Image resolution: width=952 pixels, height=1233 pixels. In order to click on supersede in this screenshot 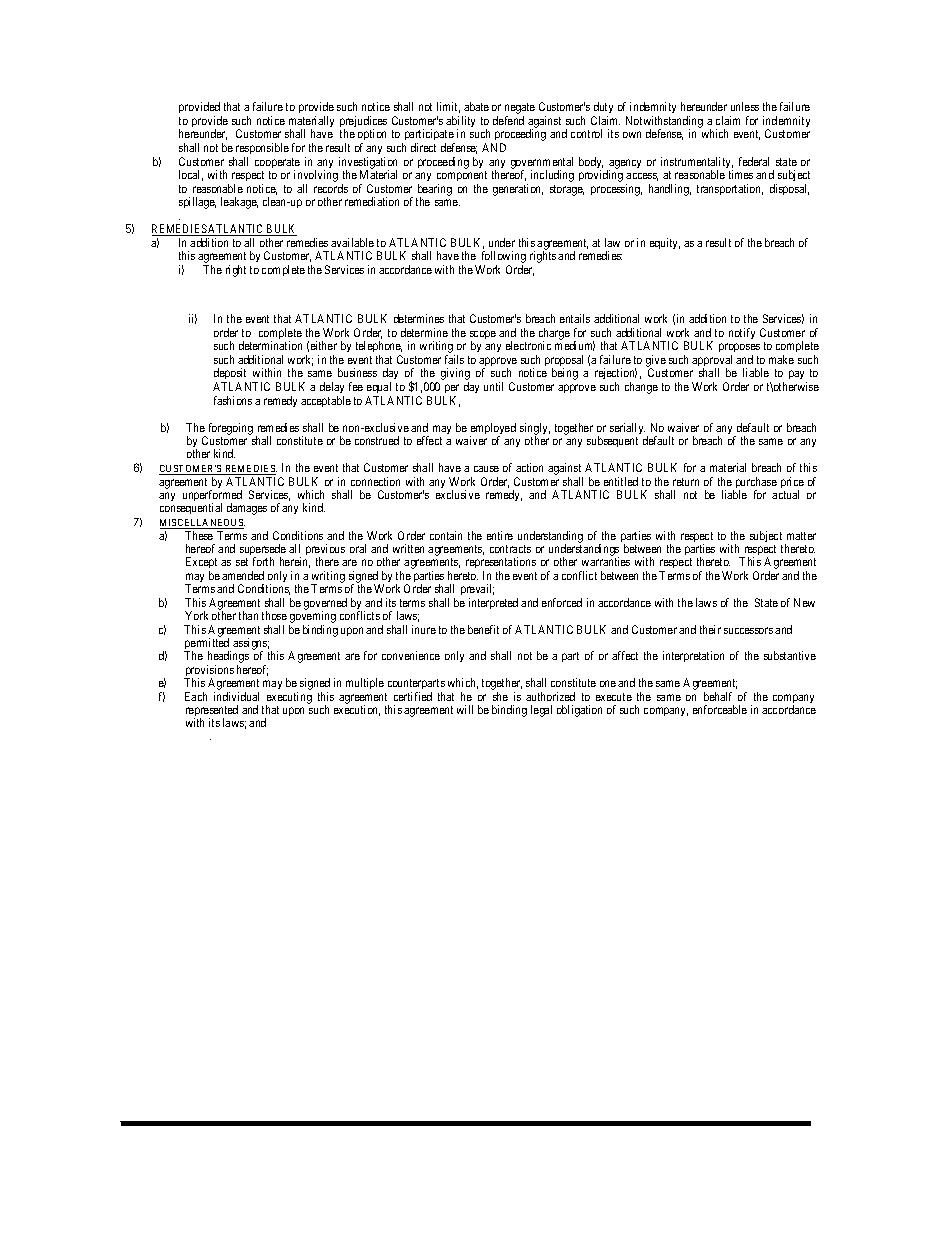, I will do `click(263, 551)`.
